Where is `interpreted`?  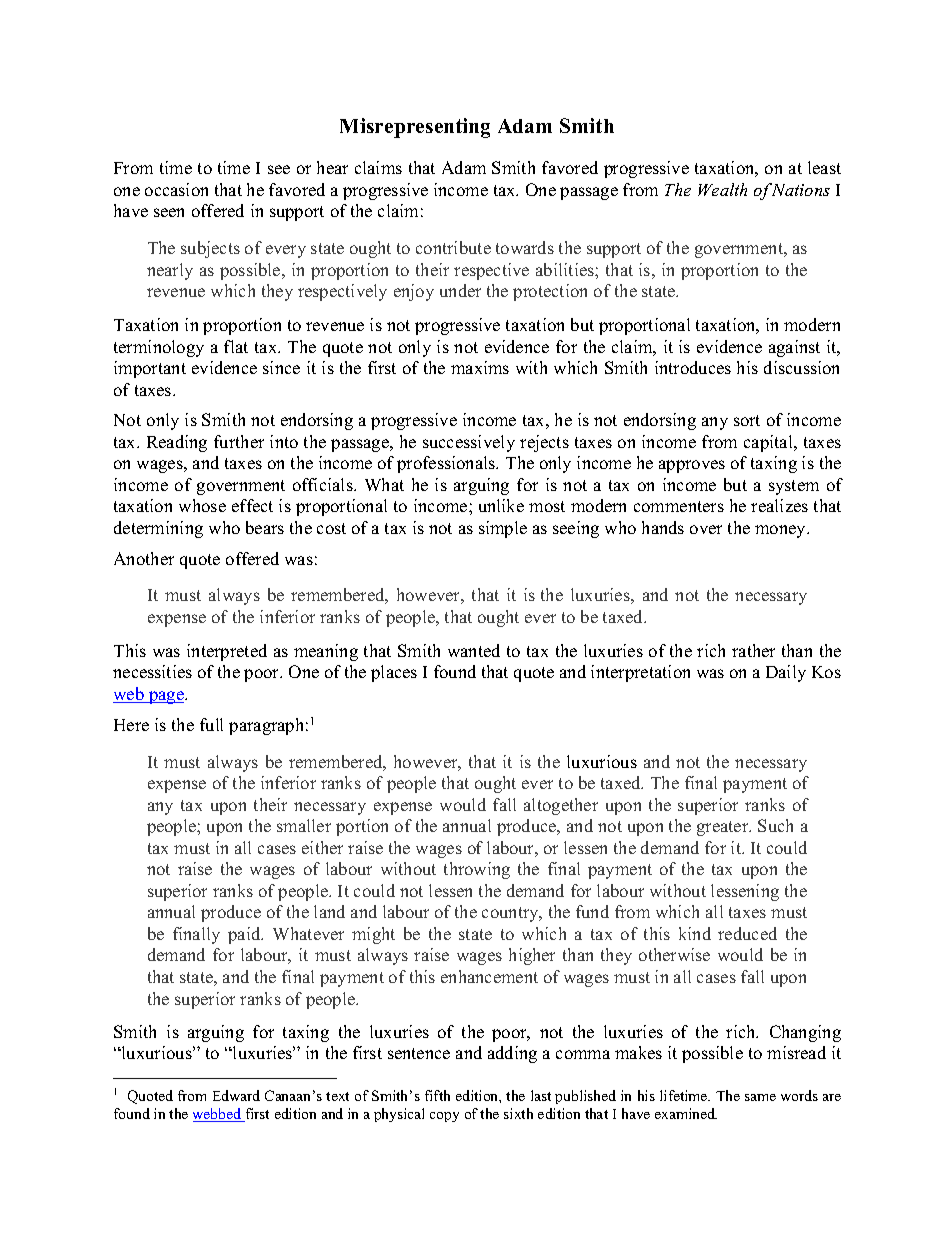 interpreted is located at coordinates (227, 652).
